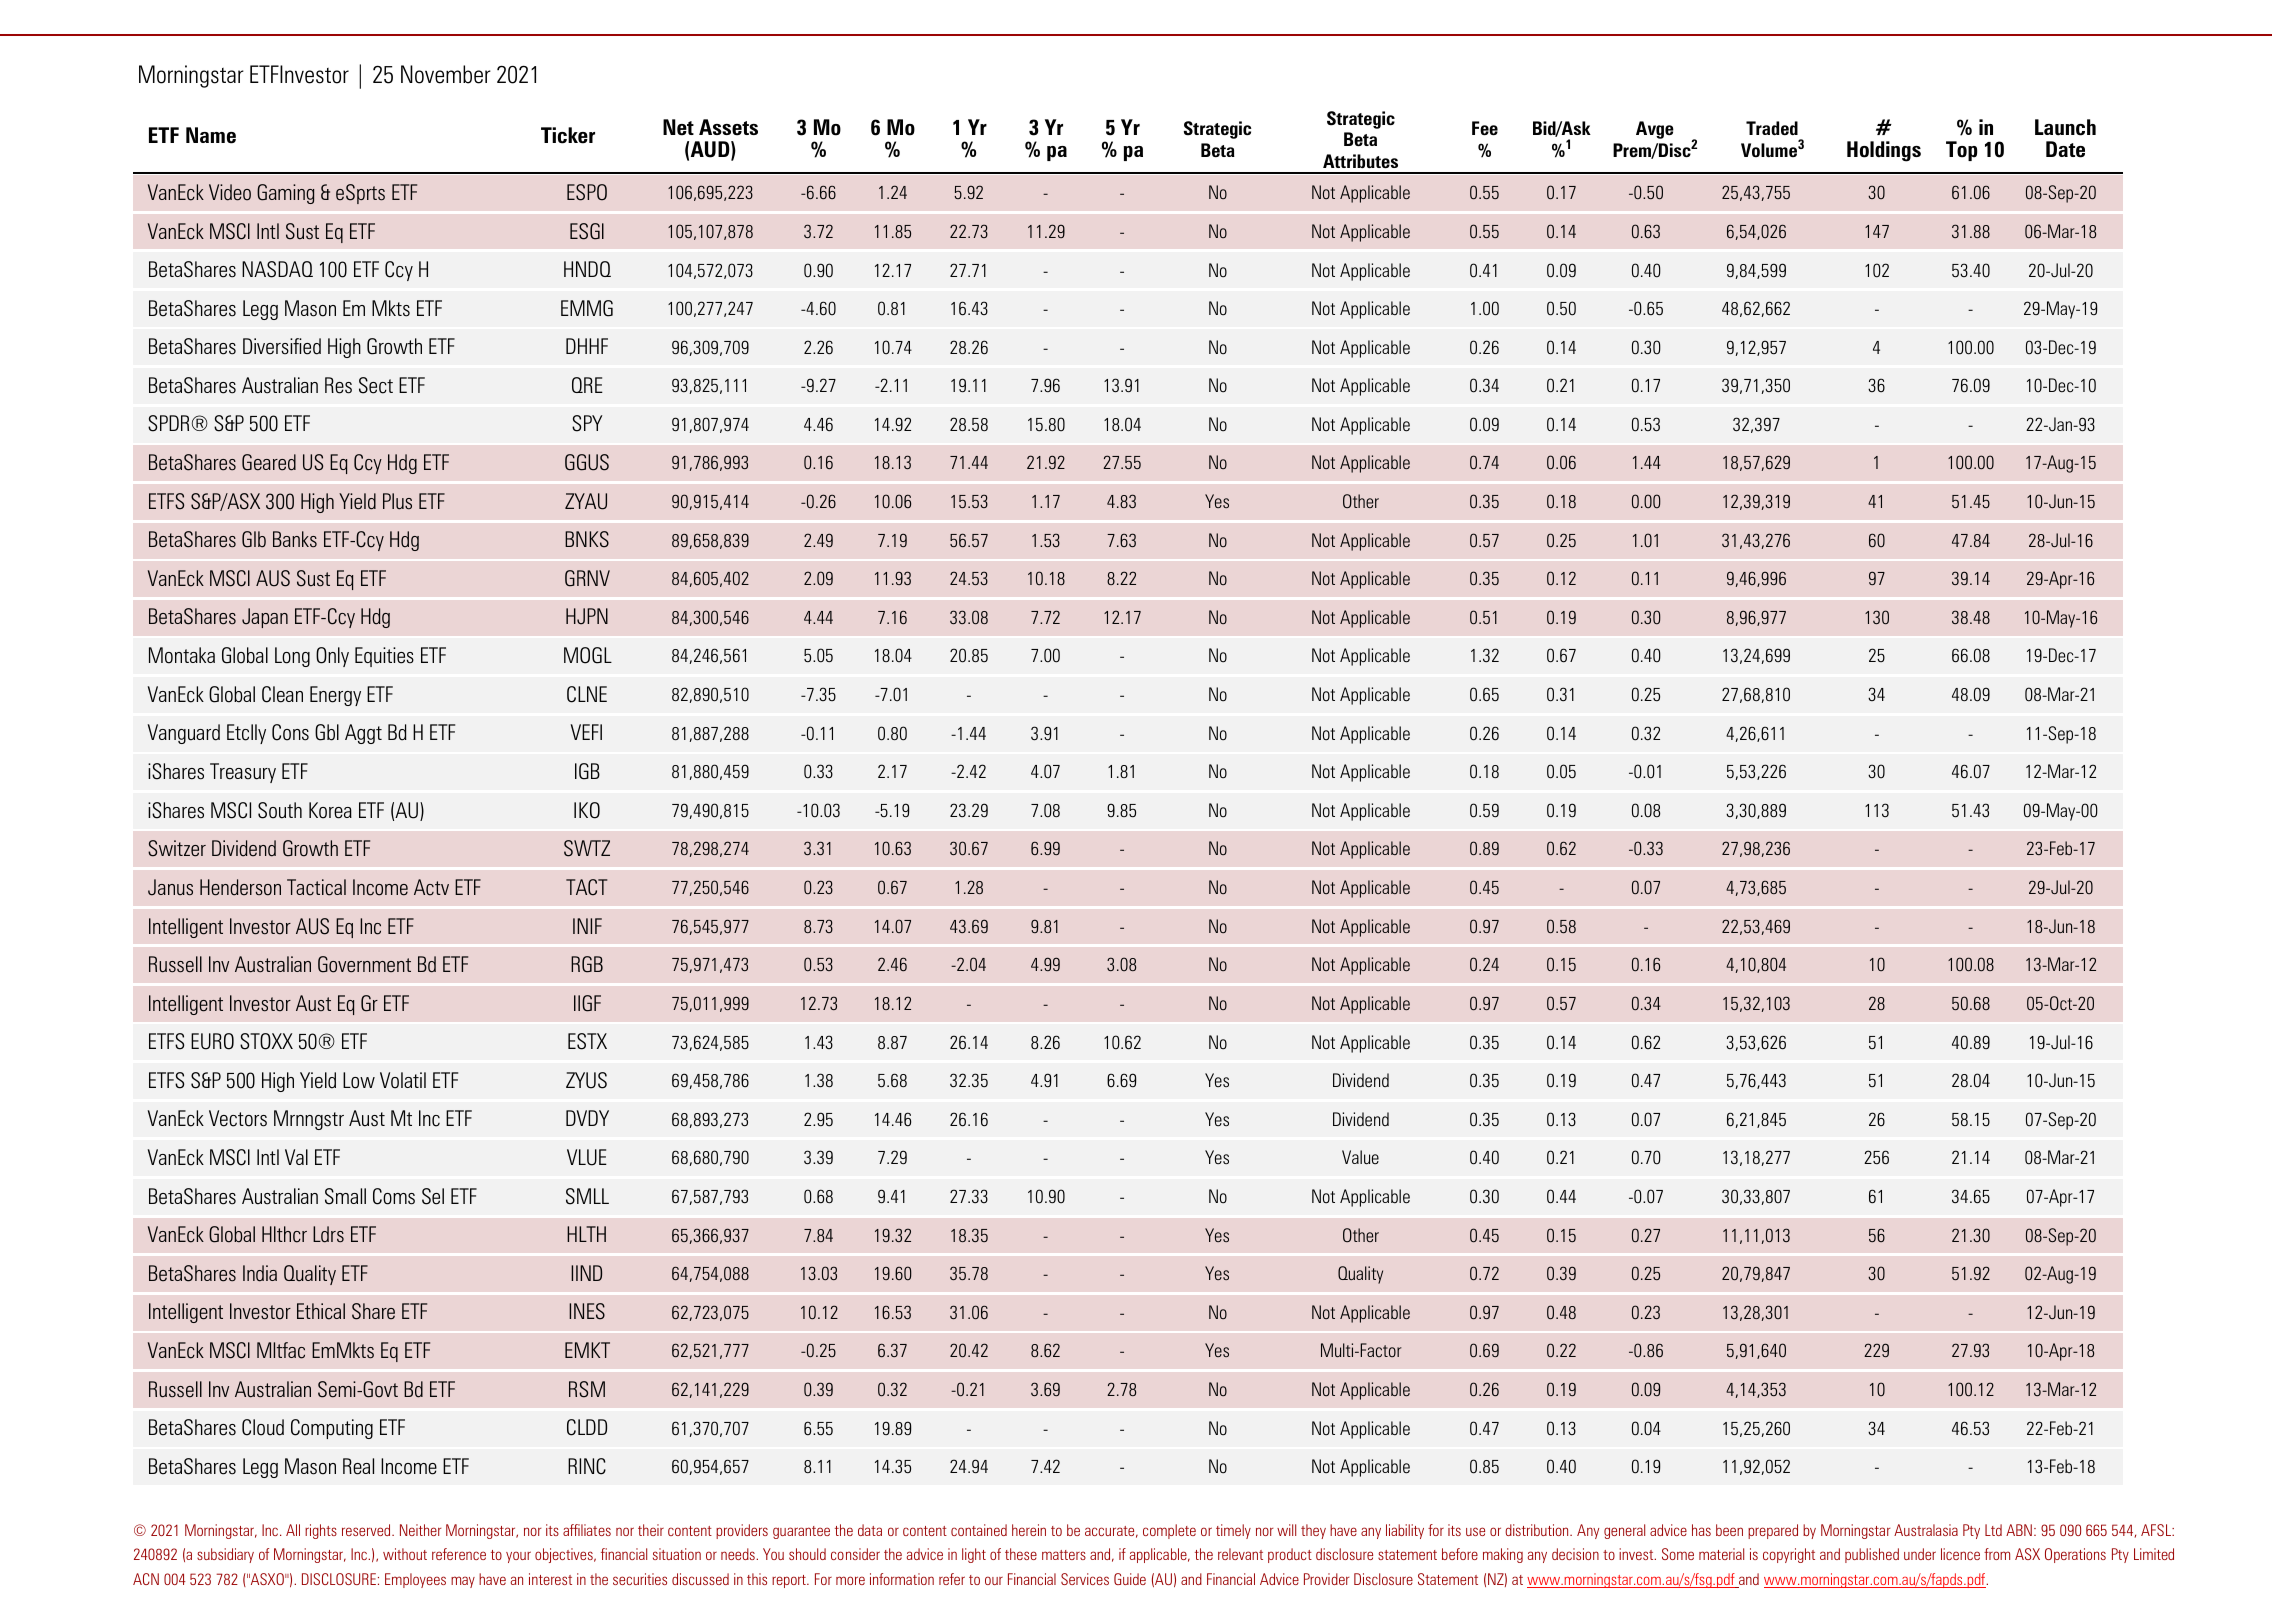 This page has width=2272, height=1607. What do you see at coordinates (1884, 151) in the page?
I see `Holdings` at bounding box center [1884, 151].
